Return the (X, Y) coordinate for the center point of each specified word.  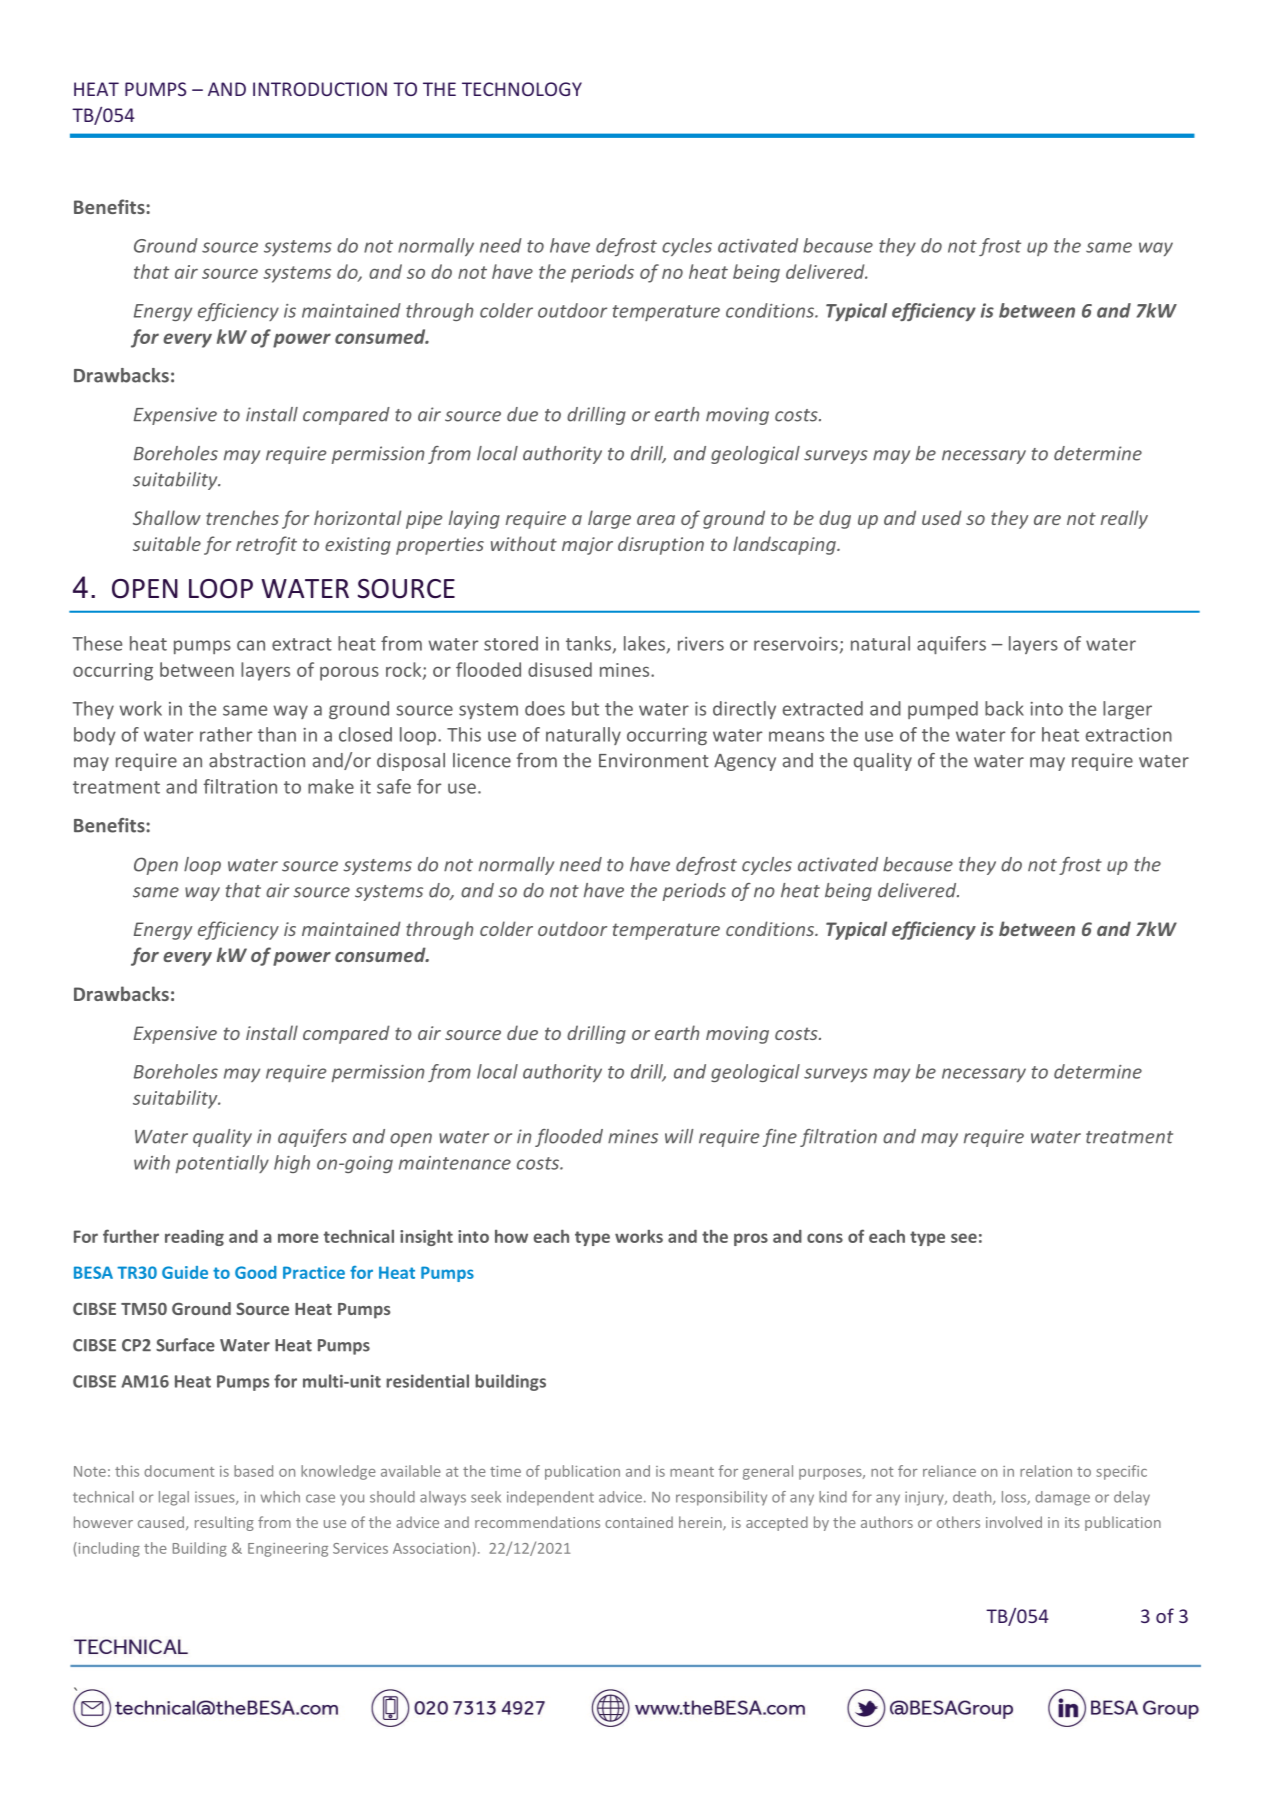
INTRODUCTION (320, 89)
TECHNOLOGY (522, 89)
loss (1015, 1498)
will (679, 1136)
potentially (222, 1164)
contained (639, 1522)
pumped (943, 710)
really (1124, 519)
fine (780, 1138)
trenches (242, 517)
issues (216, 1498)
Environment (654, 760)
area (656, 520)
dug (835, 519)
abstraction (257, 760)
